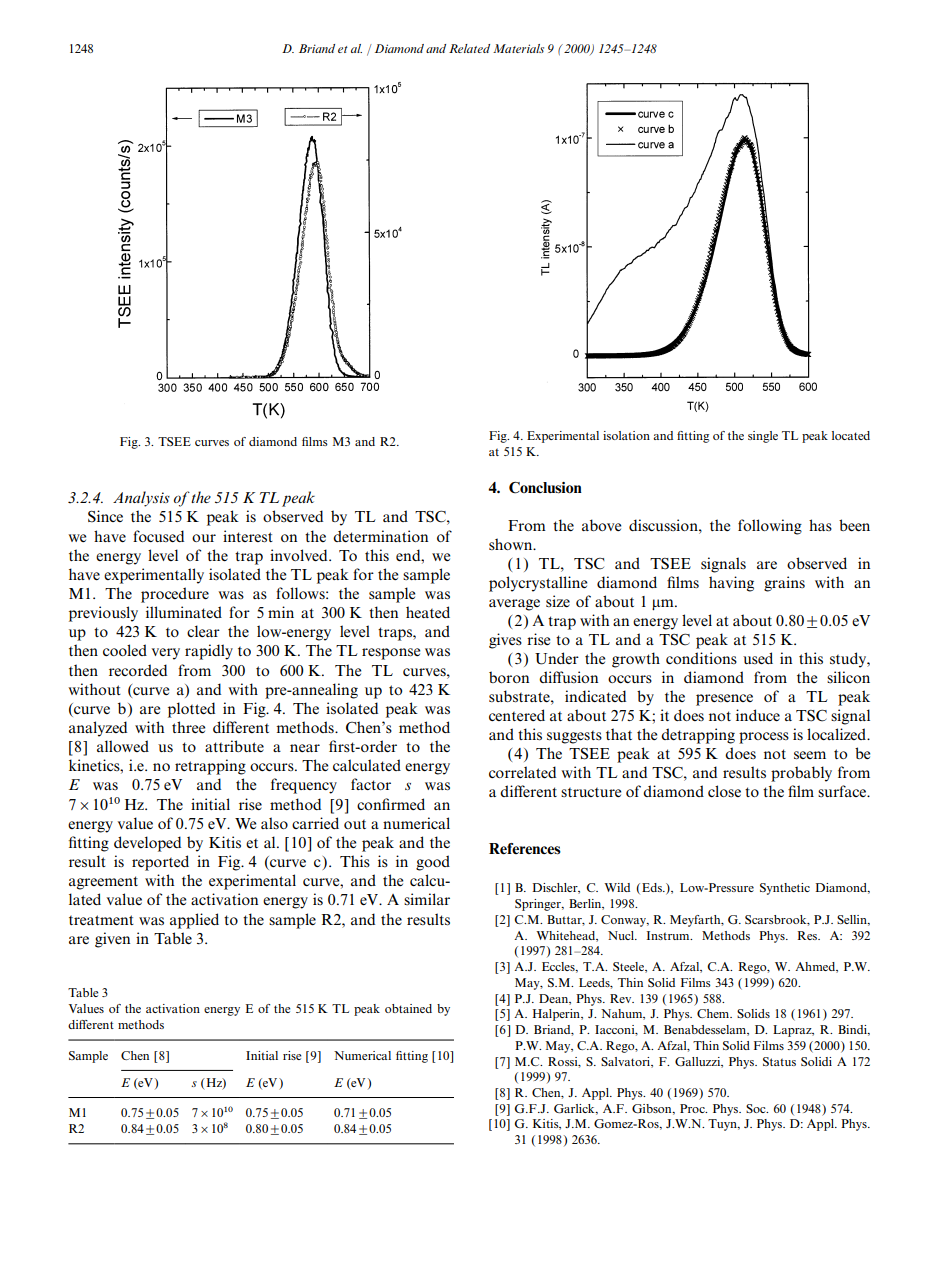  Describe the element at coordinates (545, 488) in the screenshot. I see `Conclusion` at that location.
